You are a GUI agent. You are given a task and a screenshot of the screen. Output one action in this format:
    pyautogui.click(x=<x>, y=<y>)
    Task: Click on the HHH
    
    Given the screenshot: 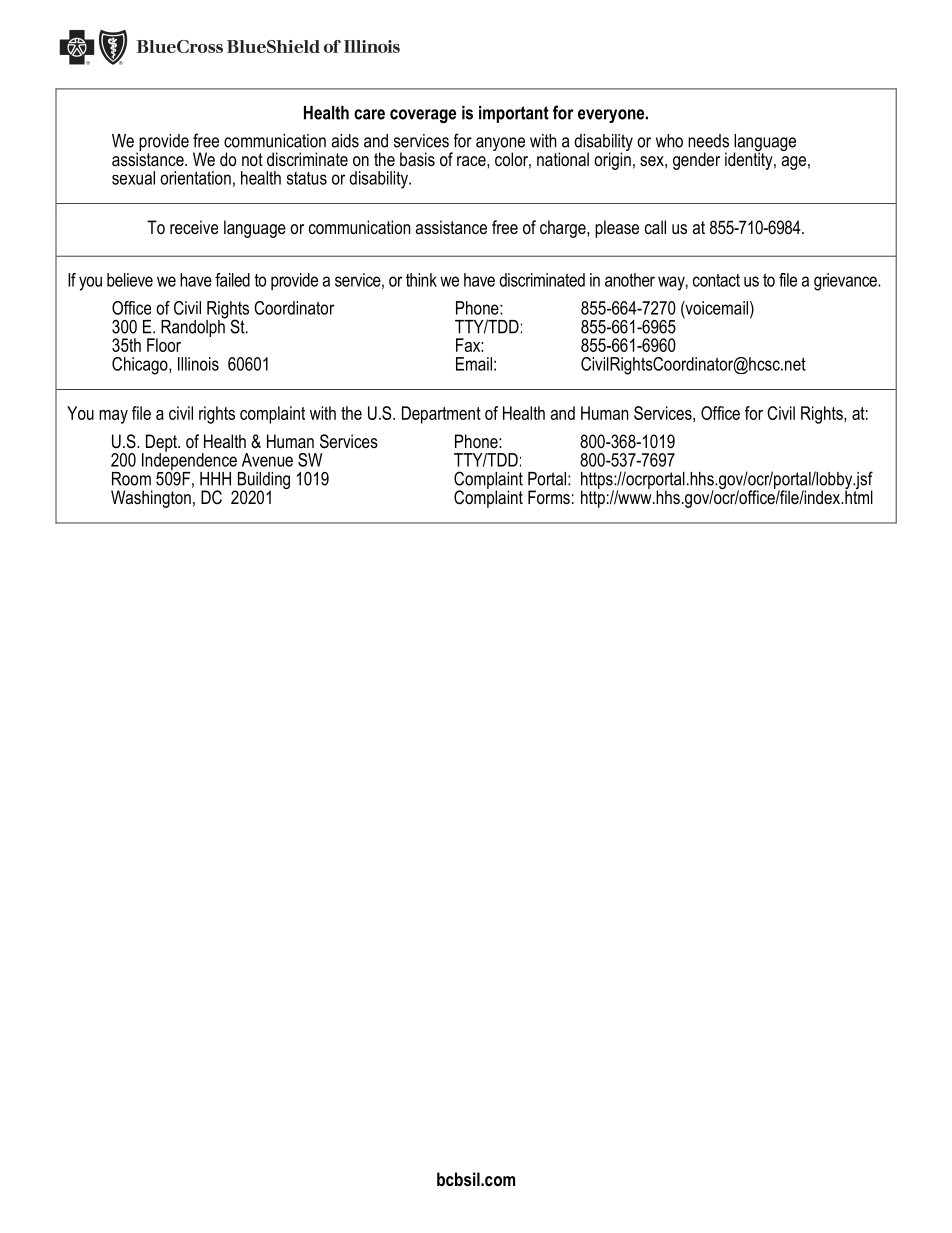 What is the action you would take?
    pyautogui.click(x=215, y=479)
